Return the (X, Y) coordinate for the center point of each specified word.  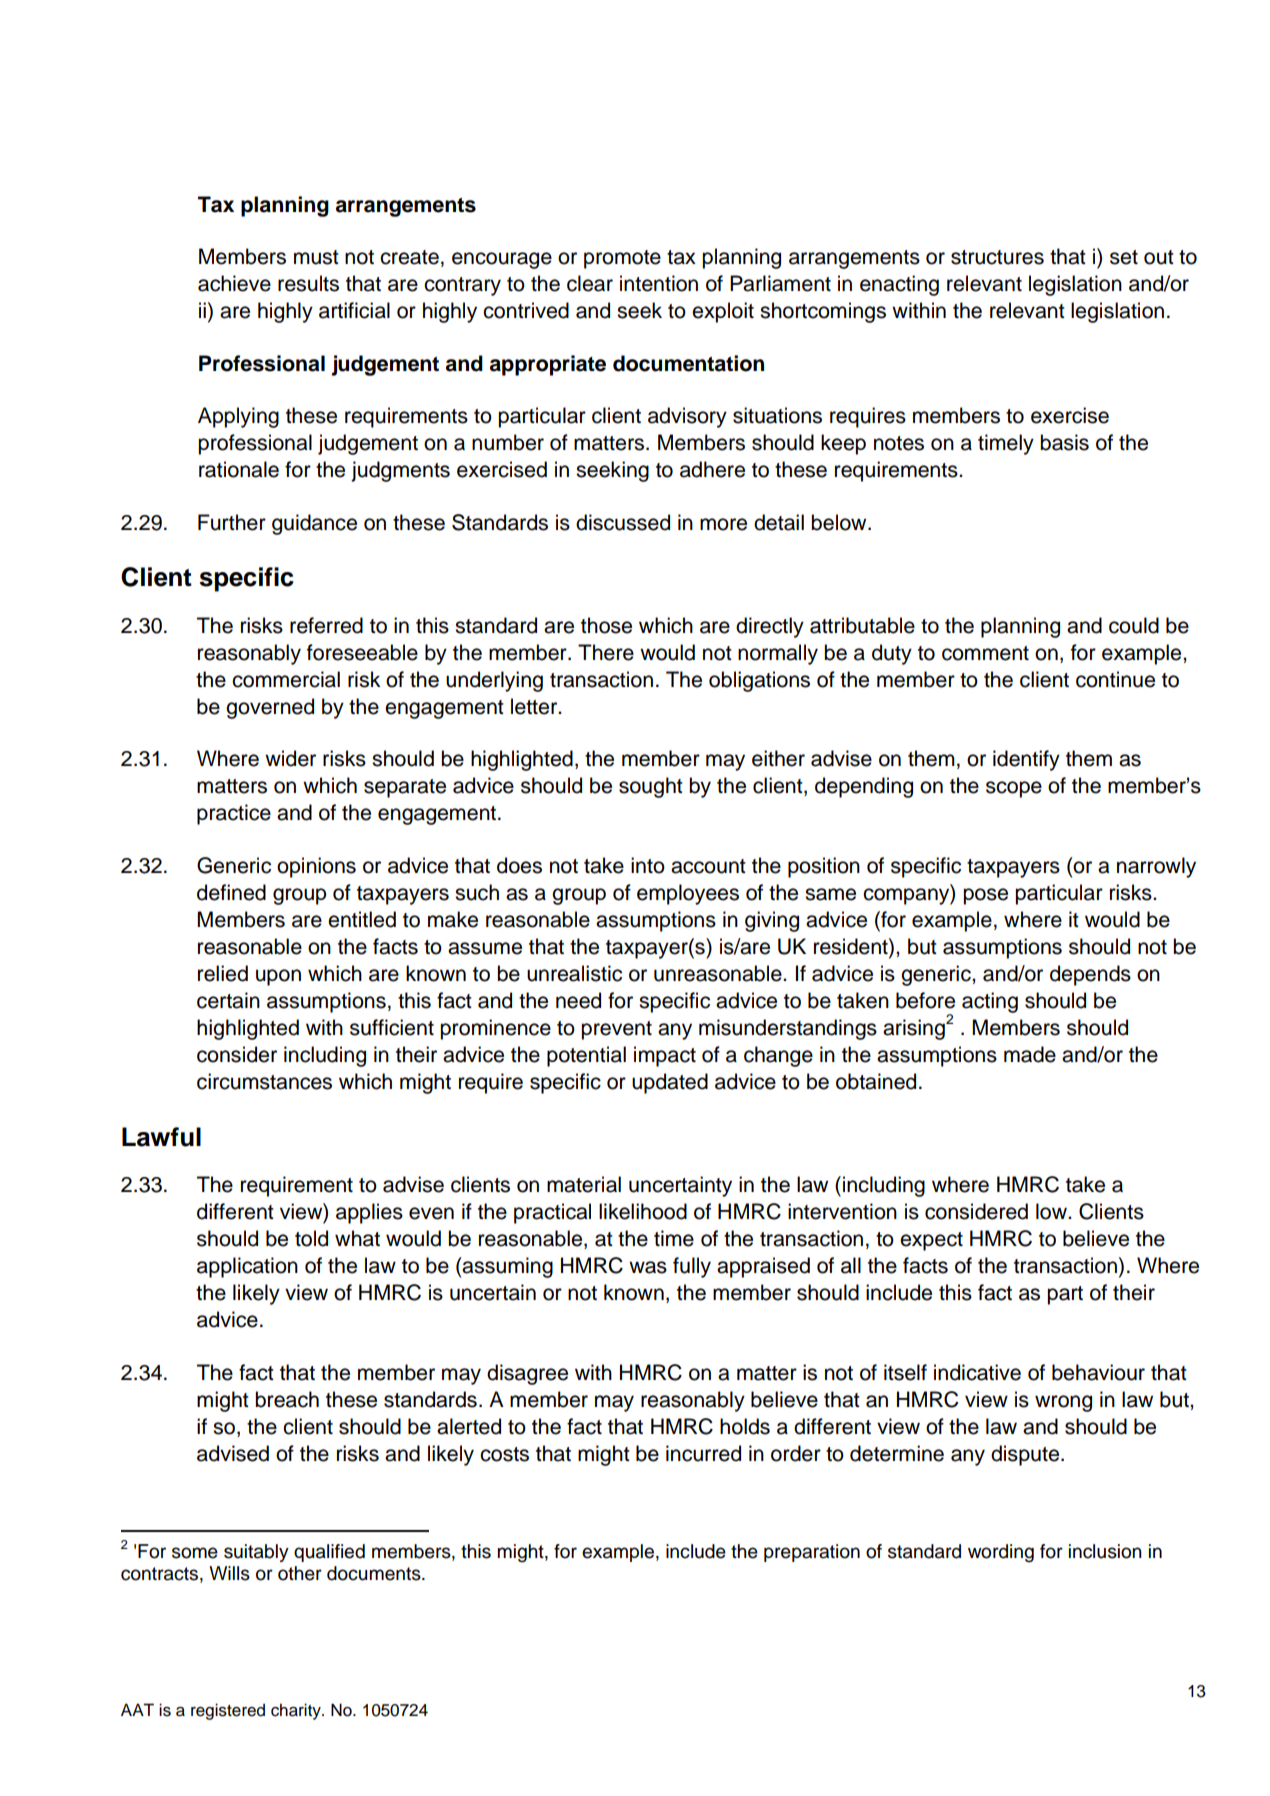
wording (1001, 1553)
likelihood (643, 1211)
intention (659, 283)
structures (997, 257)
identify (1026, 760)
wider (290, 758)
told (311, 1238)
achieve (234, 283)
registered (228, 1711)
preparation (812, 1553)
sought (651, 787)
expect (931, 1241)
